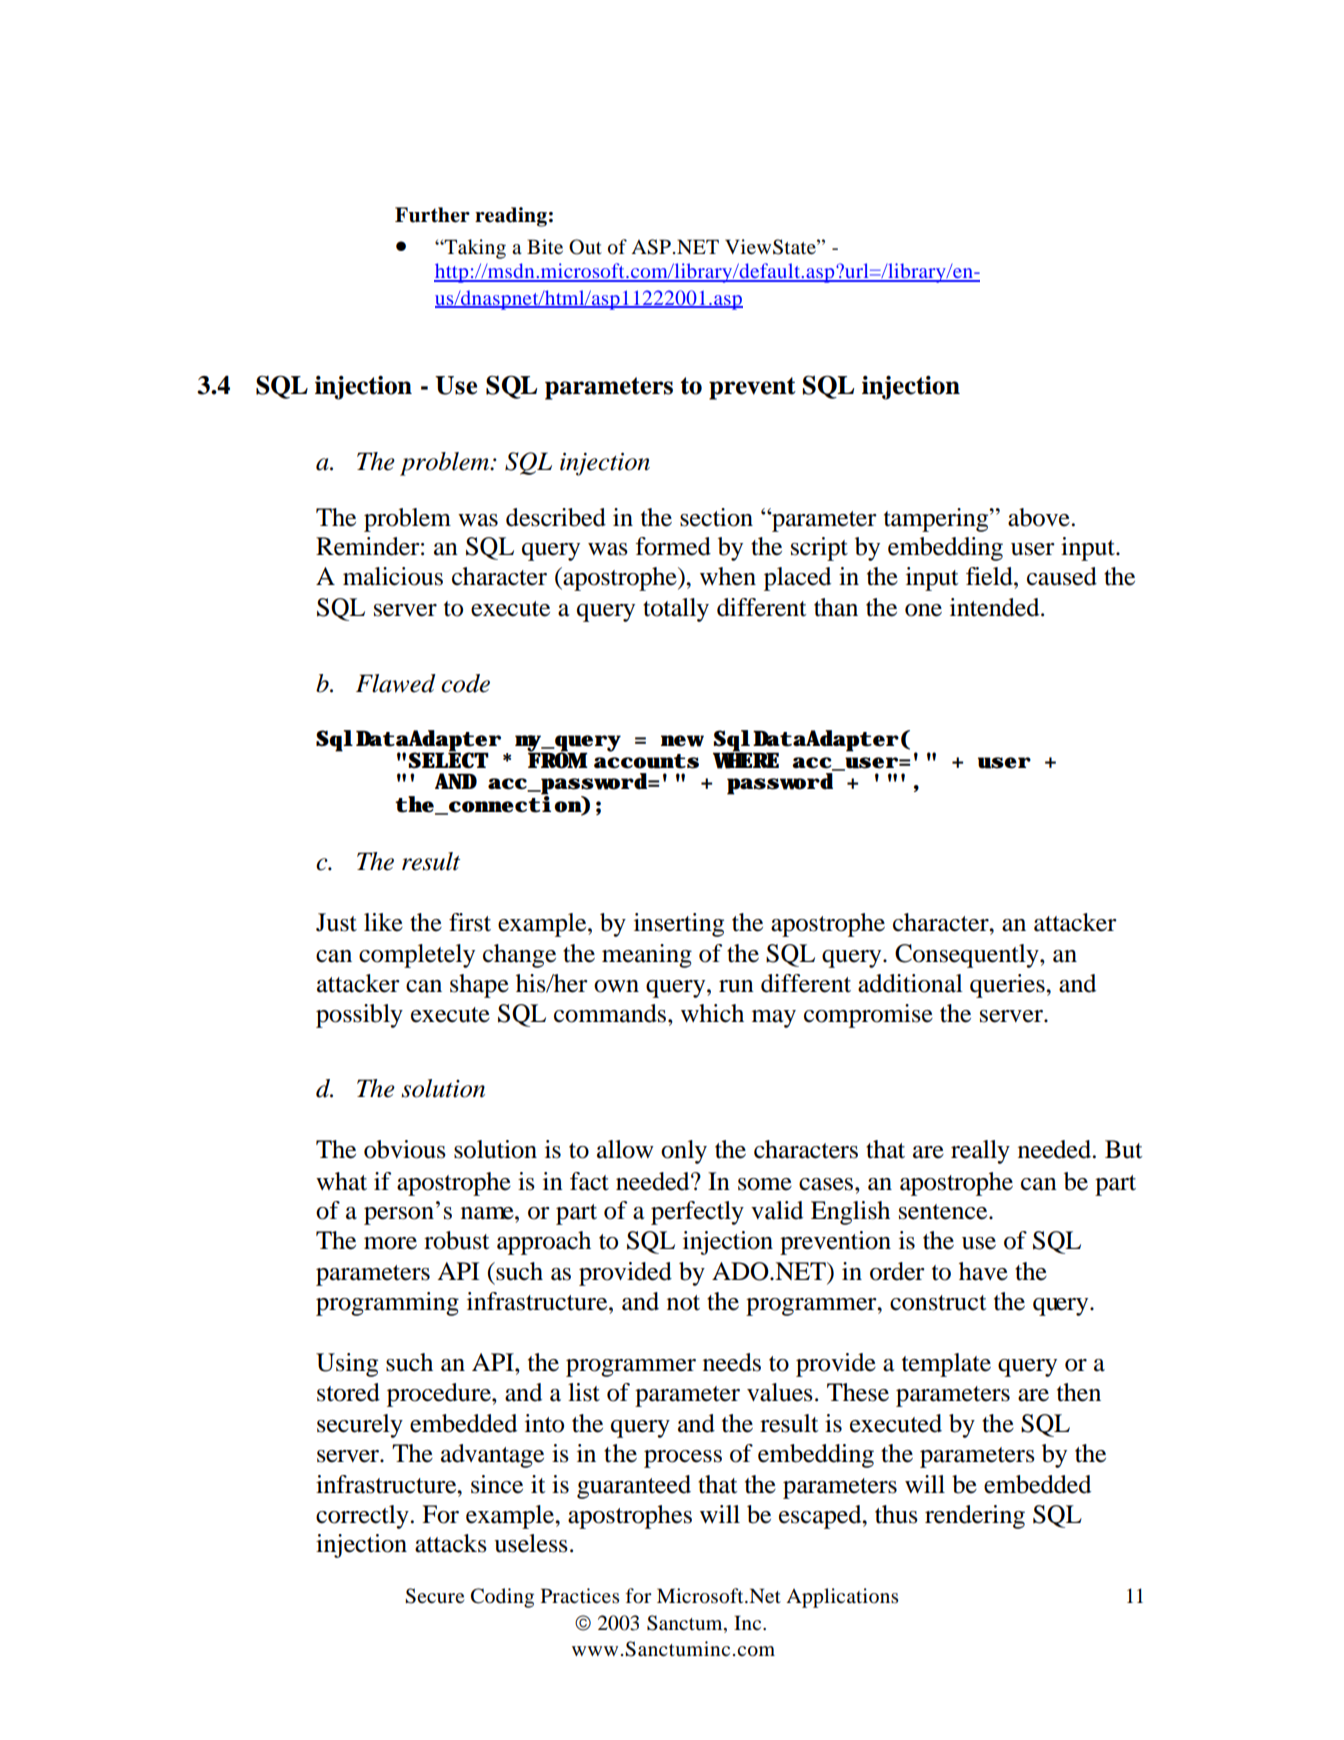 Image resolution: width=1344 pixels, height=1740 pixels. What do you see at coordinates (405, 1149) in the screenshot?
I see `obvious` at bounding box center [405, 1149].
